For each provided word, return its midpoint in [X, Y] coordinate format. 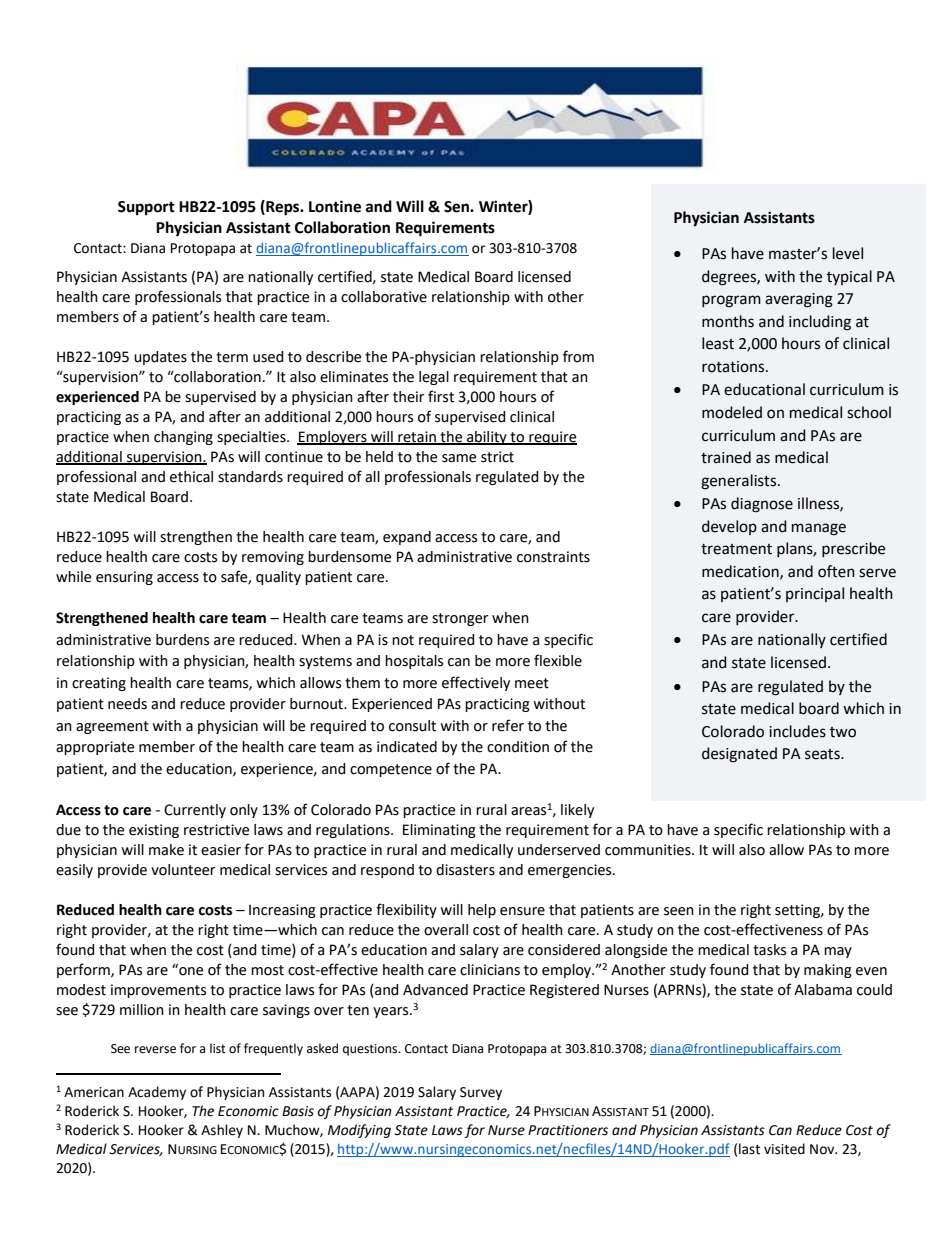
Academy [157, 1093]
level [848, 253]
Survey [481, 1093]
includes [797, 731]
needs [127, 704]
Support [146, 208]
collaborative [384, 297]
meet [532, 683]
